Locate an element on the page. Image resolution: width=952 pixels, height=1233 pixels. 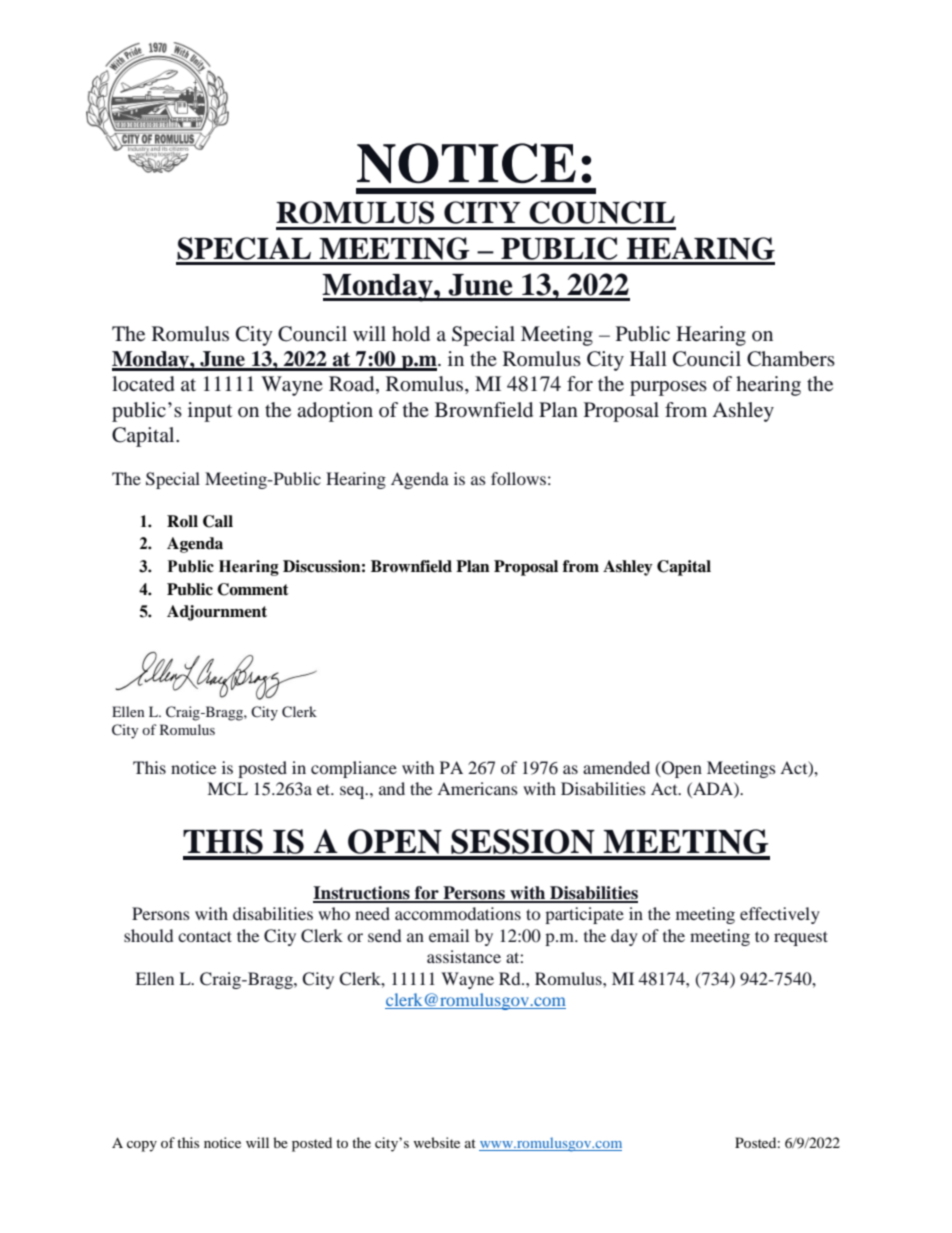
located is located at coordinates (143, 384).
